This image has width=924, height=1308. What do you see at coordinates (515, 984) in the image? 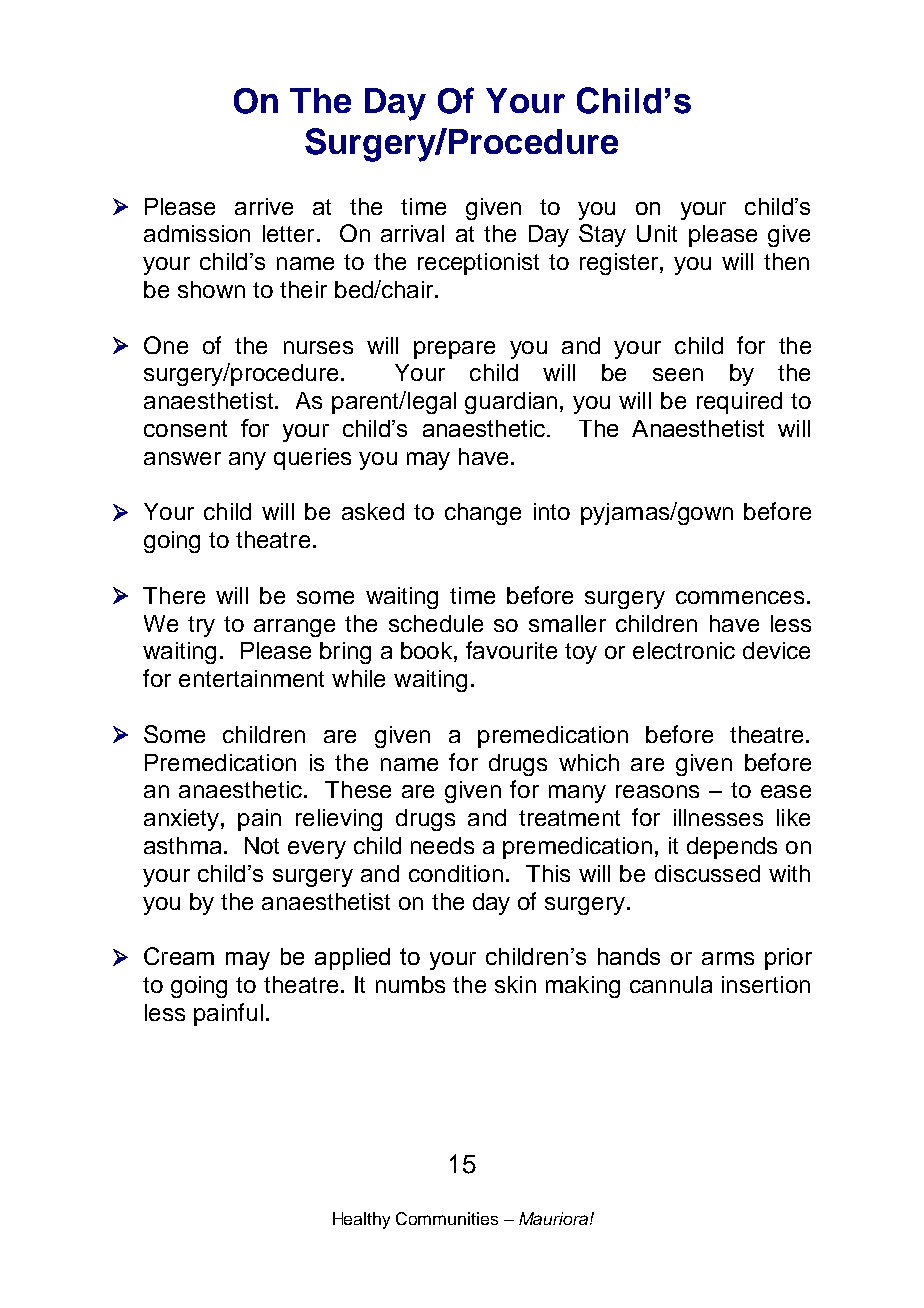
I see `skin` at bounding box center [515, 984].
